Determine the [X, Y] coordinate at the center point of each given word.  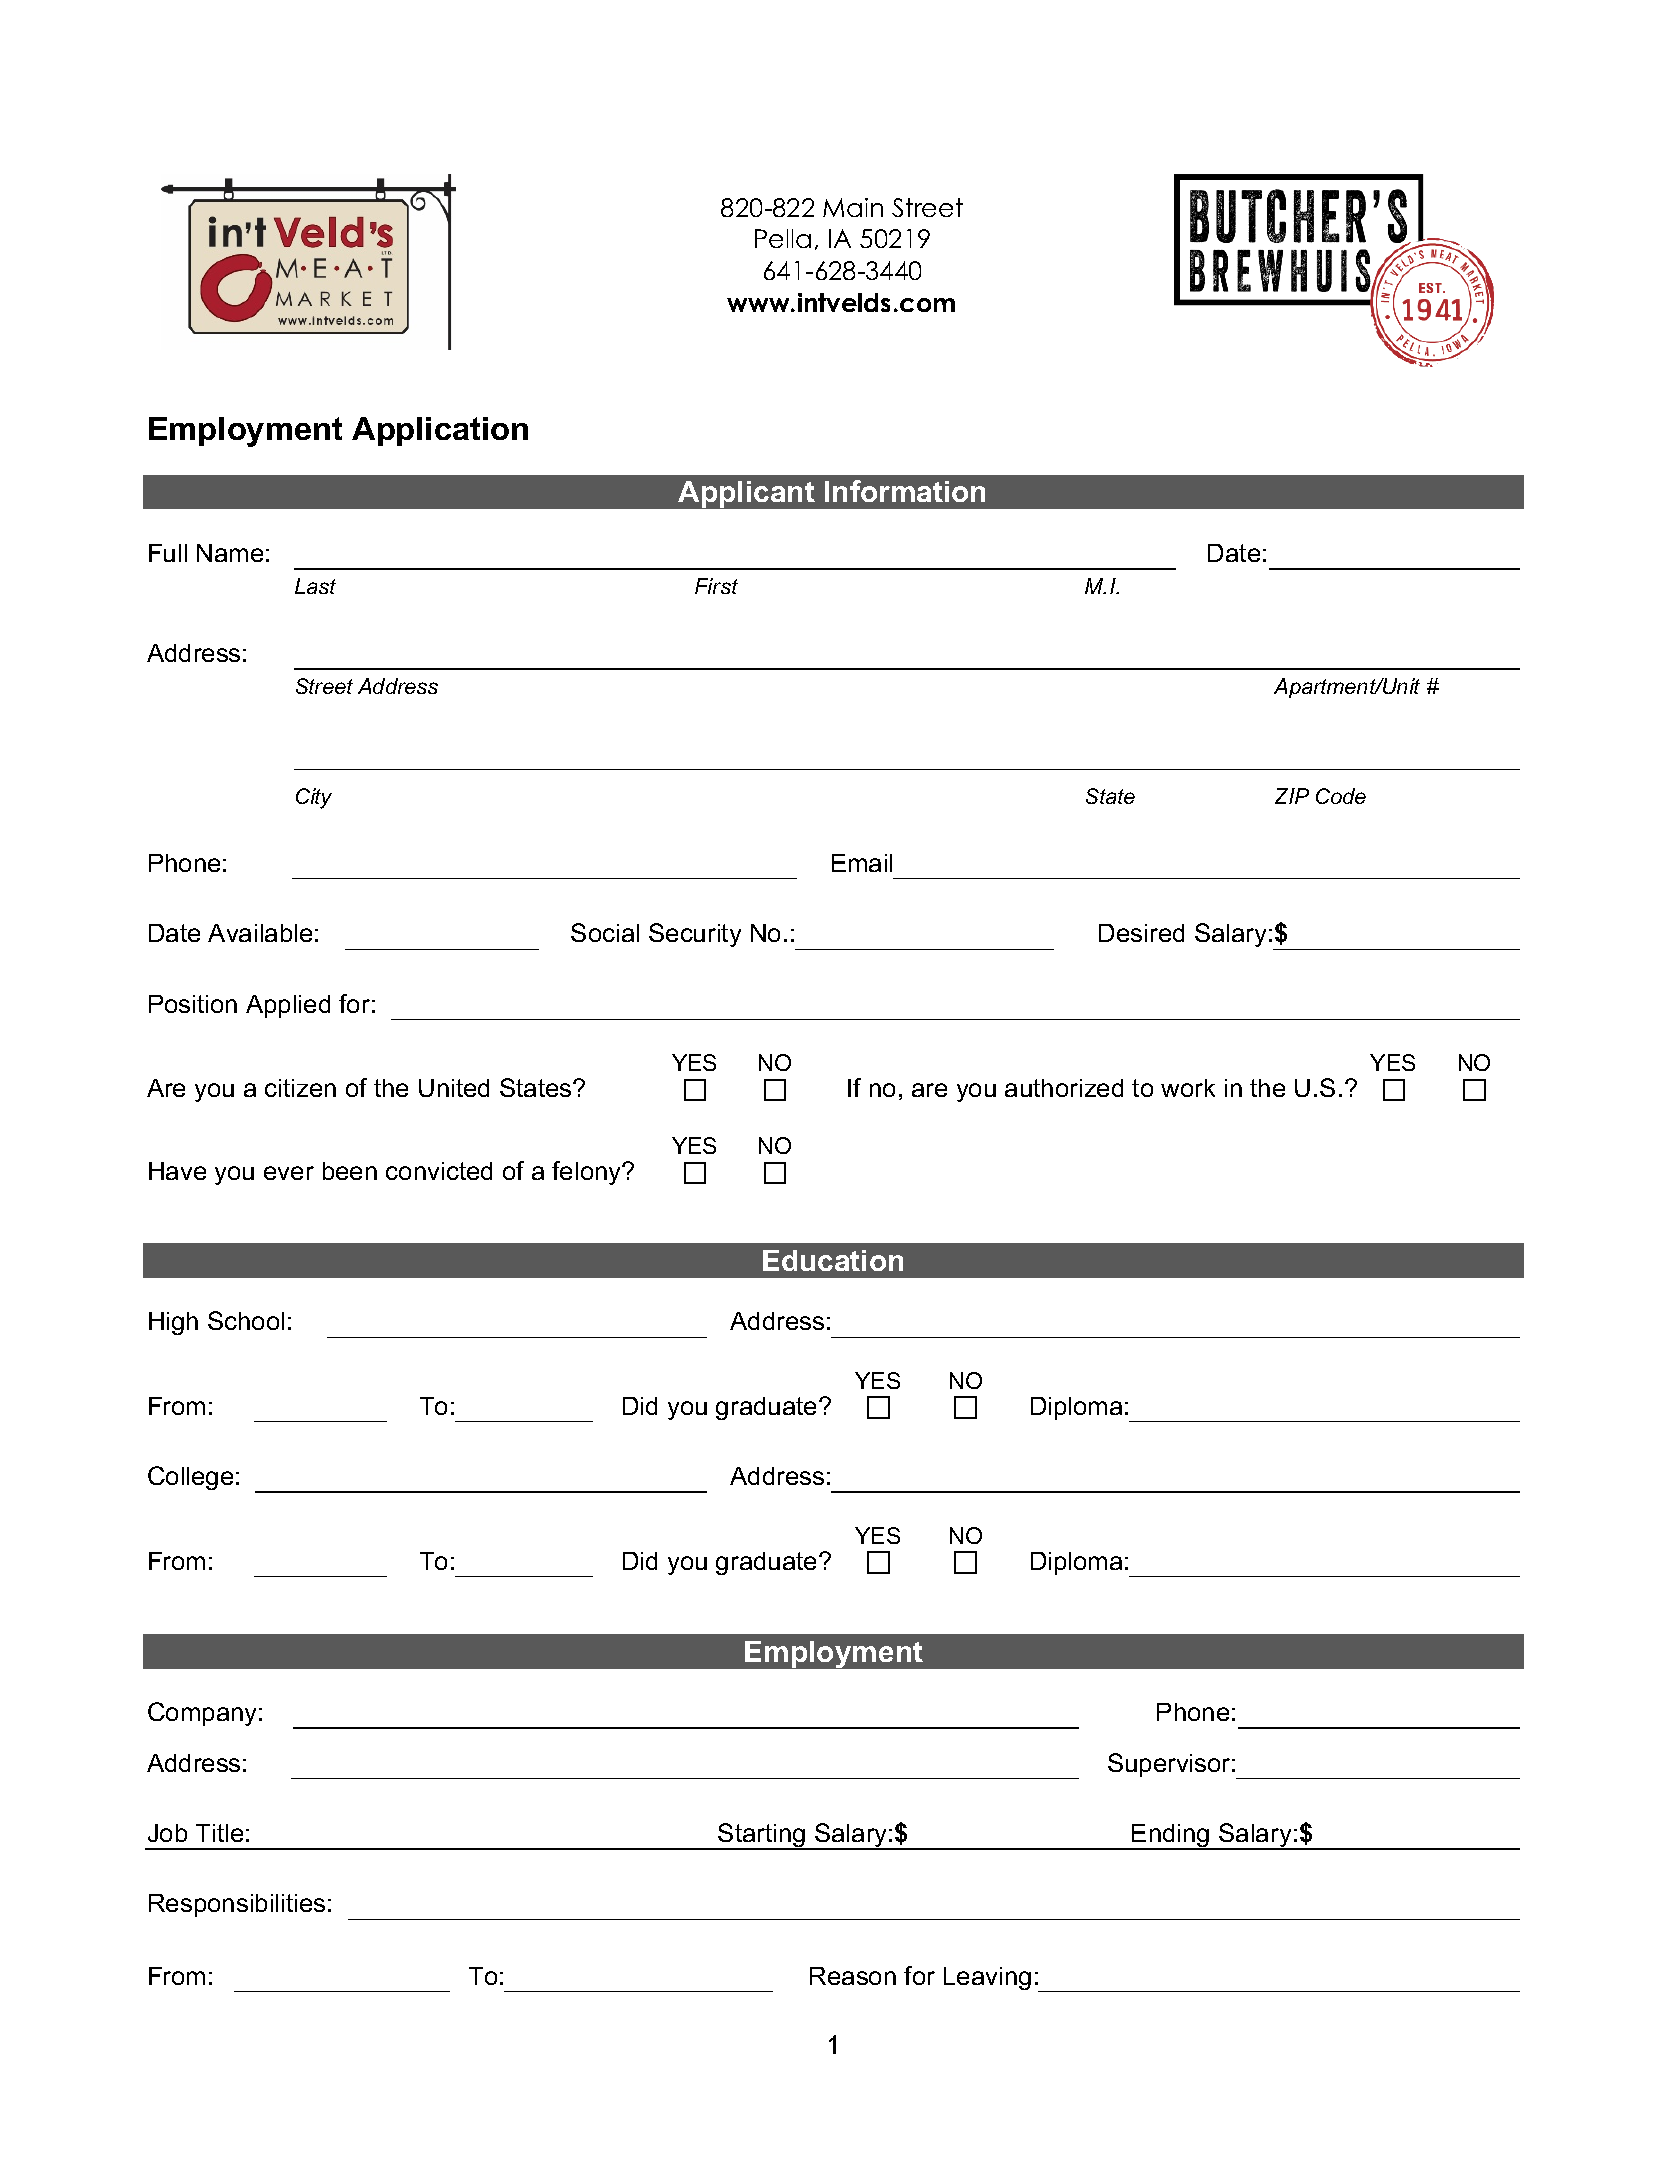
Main [853, 207]
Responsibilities [237, 1905]
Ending [1171, 1837]
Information [905, 491]
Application [440, 431]
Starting [762, 1836]
